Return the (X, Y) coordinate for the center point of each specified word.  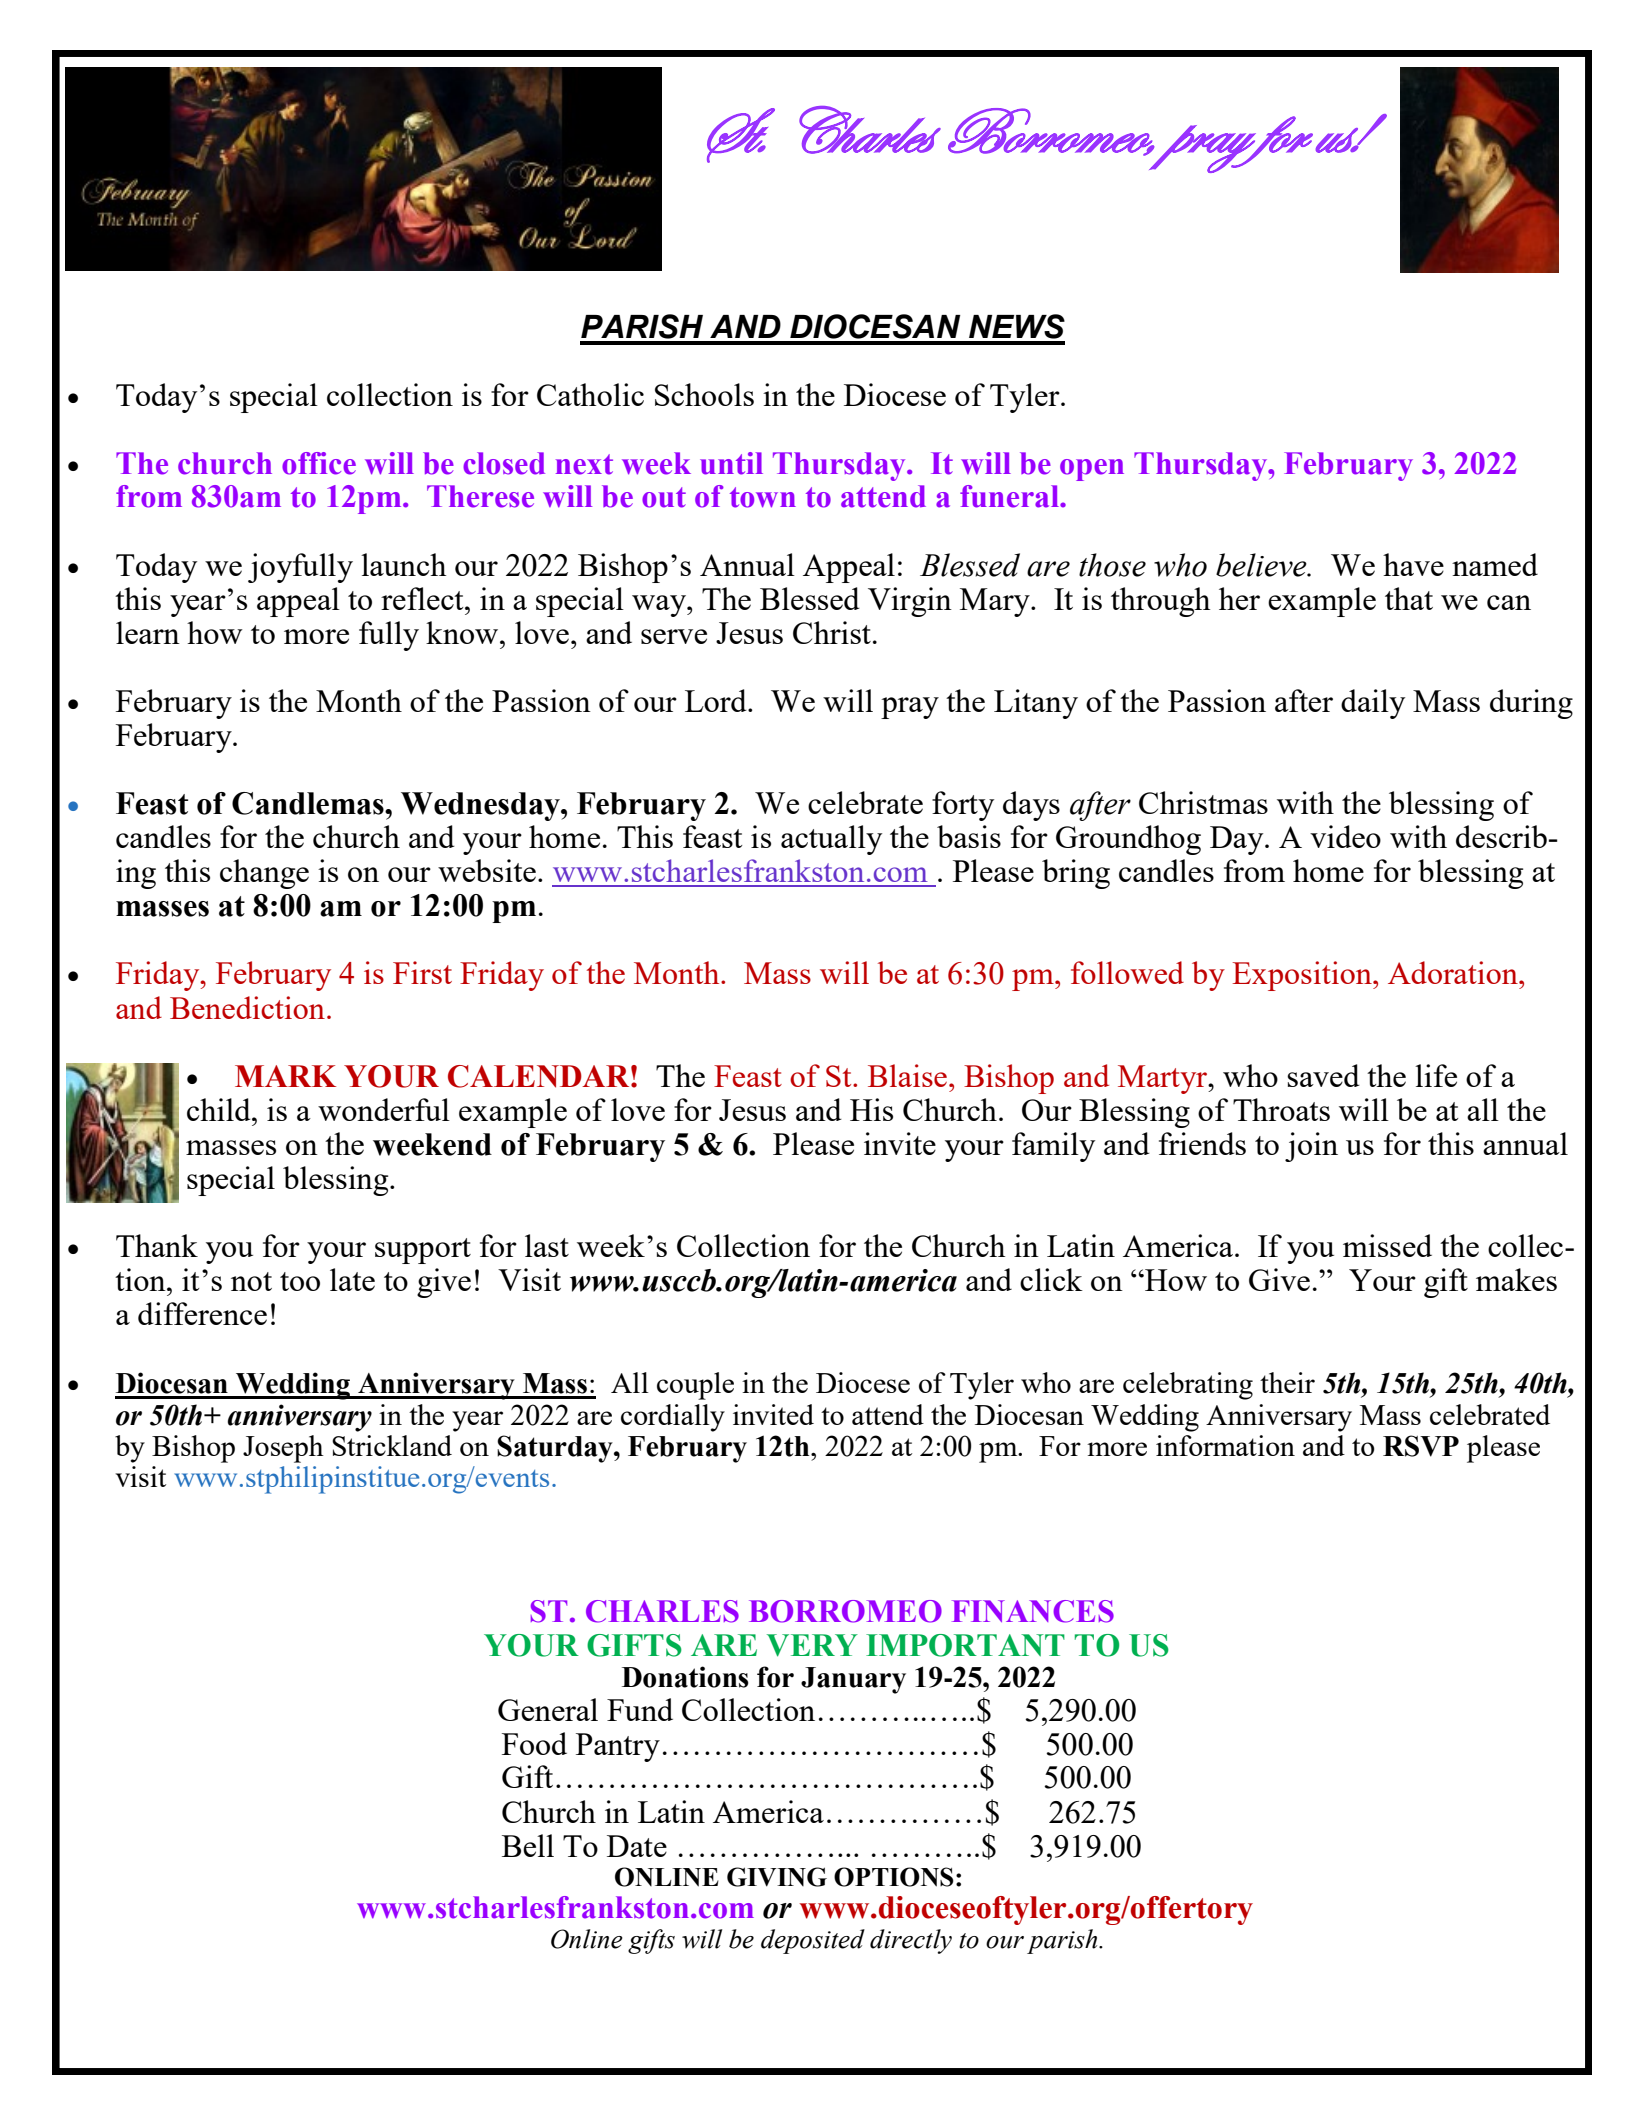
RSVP (1421, 1446)
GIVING (777, 1877)
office (319, 463)
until (731, 463)
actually (831, 840)
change (264, 874)
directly (911, 1941)
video (1345, 836)
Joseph (283, 1449)
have (1413, 564)
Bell (528, 1845)
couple (695, 1386)
